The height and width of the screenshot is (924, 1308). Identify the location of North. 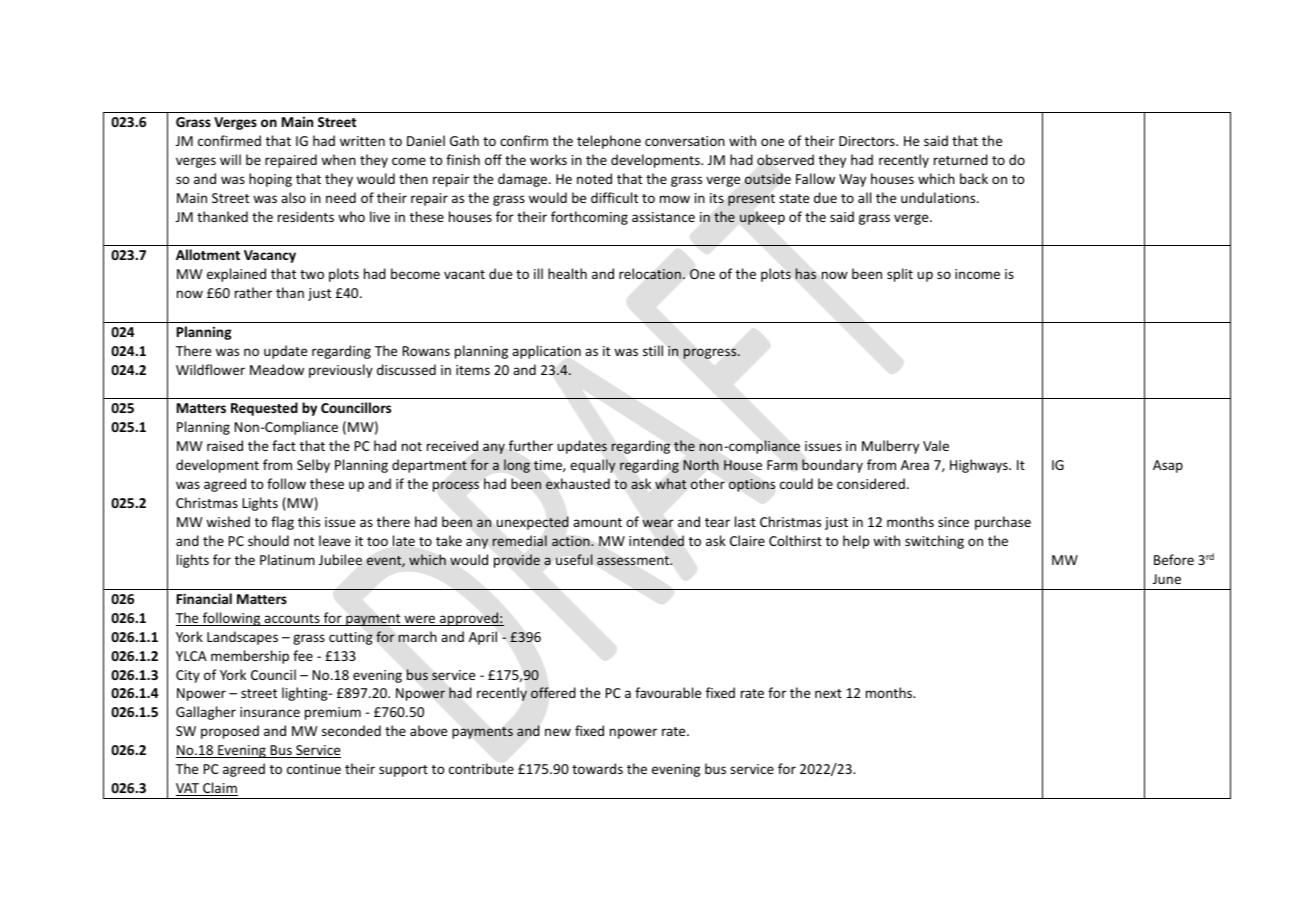
(701, 464).
